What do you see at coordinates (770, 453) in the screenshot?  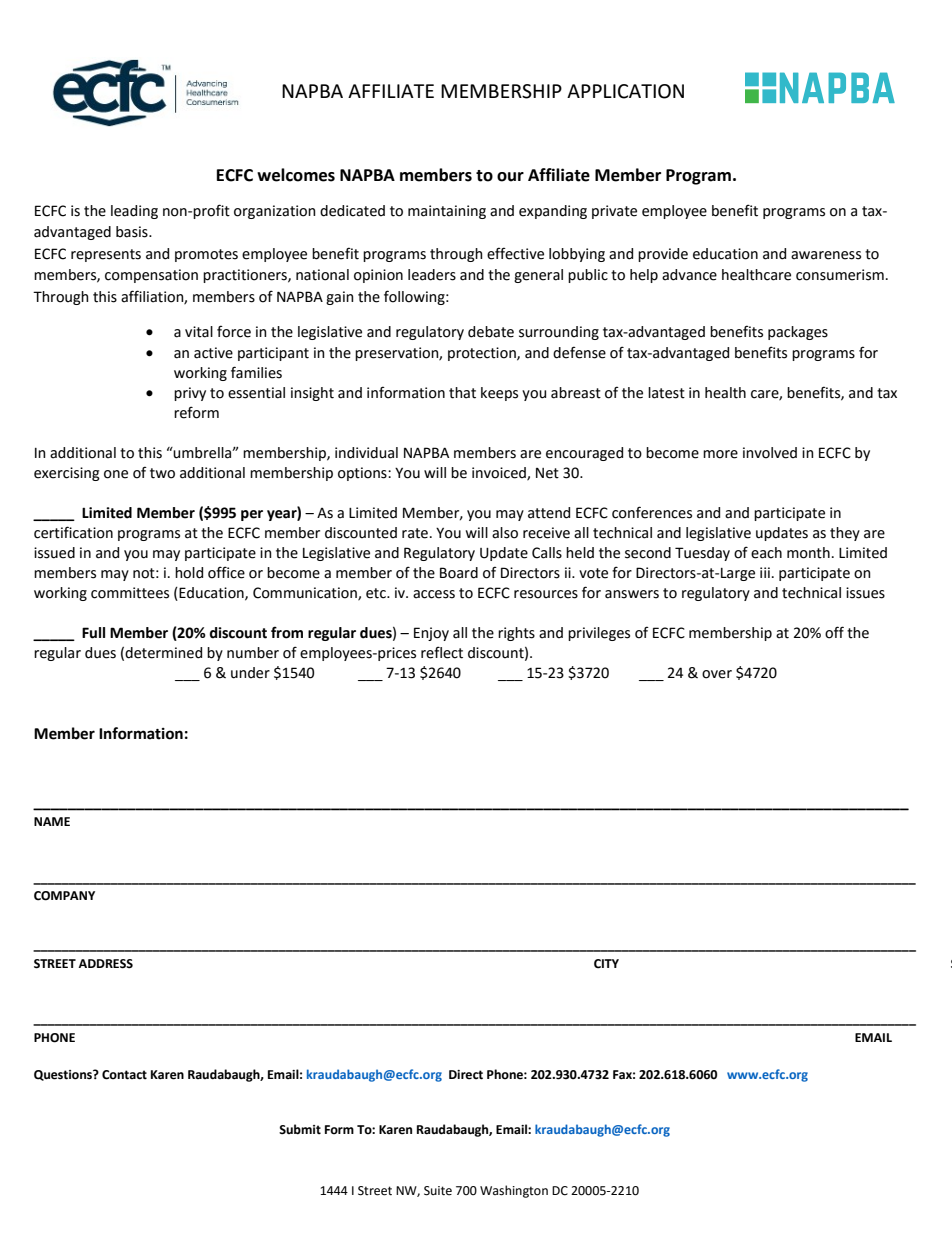 I see `involved` at bounding box center [770, 453].
